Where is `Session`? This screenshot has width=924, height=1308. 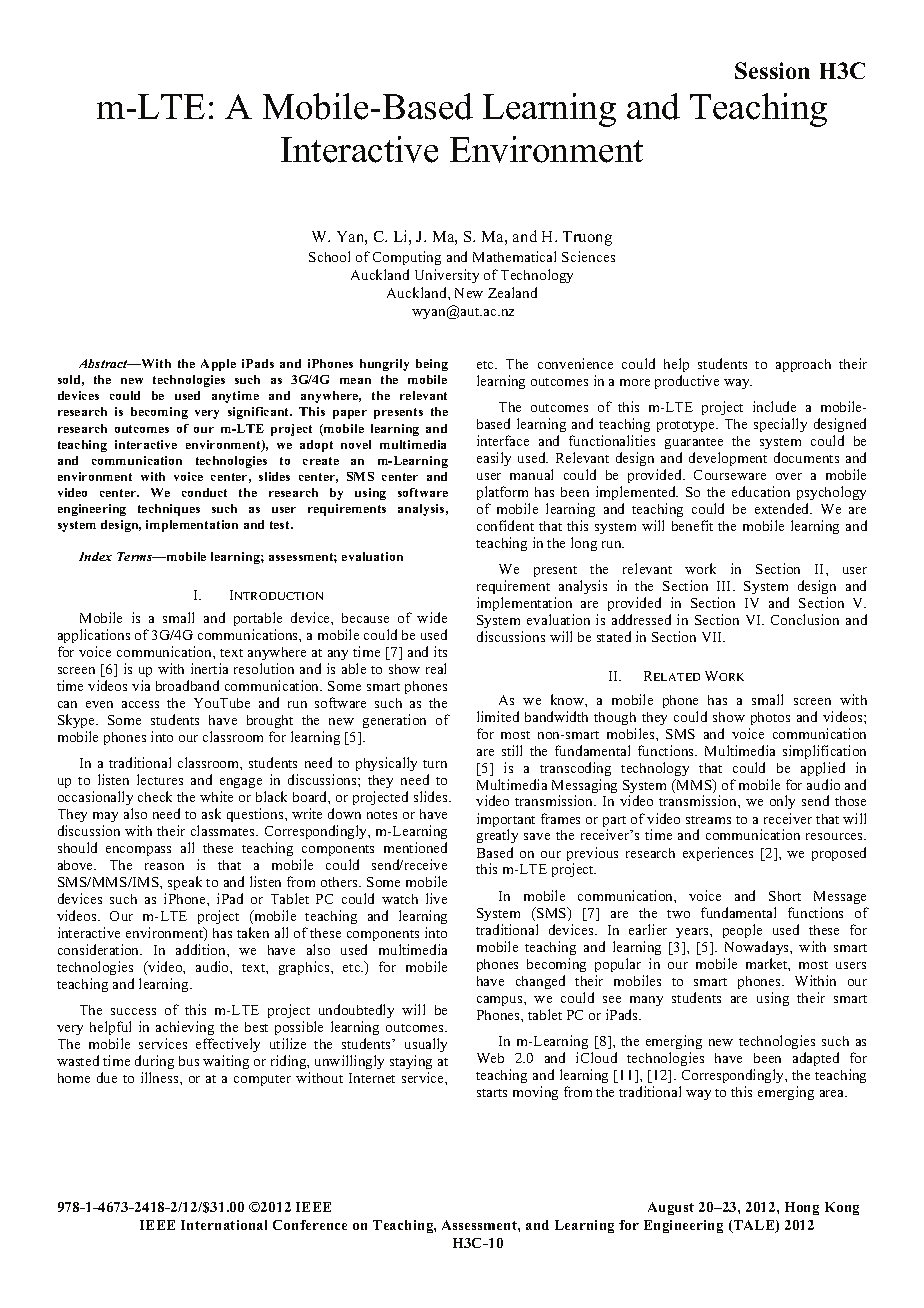 Session is located at coordinates (772, 70).
